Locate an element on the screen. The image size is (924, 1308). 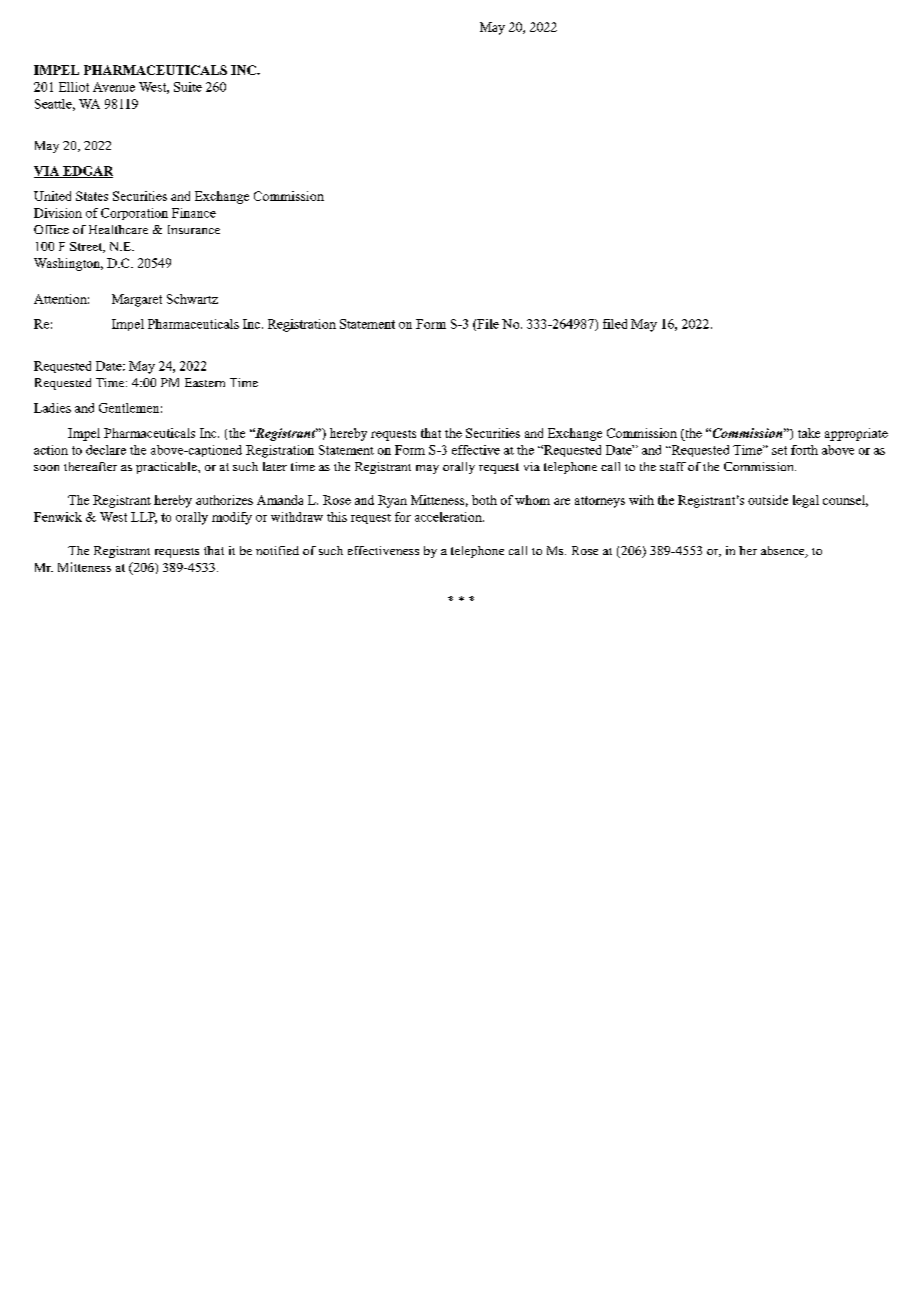
Suite is located at coordinates (188, 87).
